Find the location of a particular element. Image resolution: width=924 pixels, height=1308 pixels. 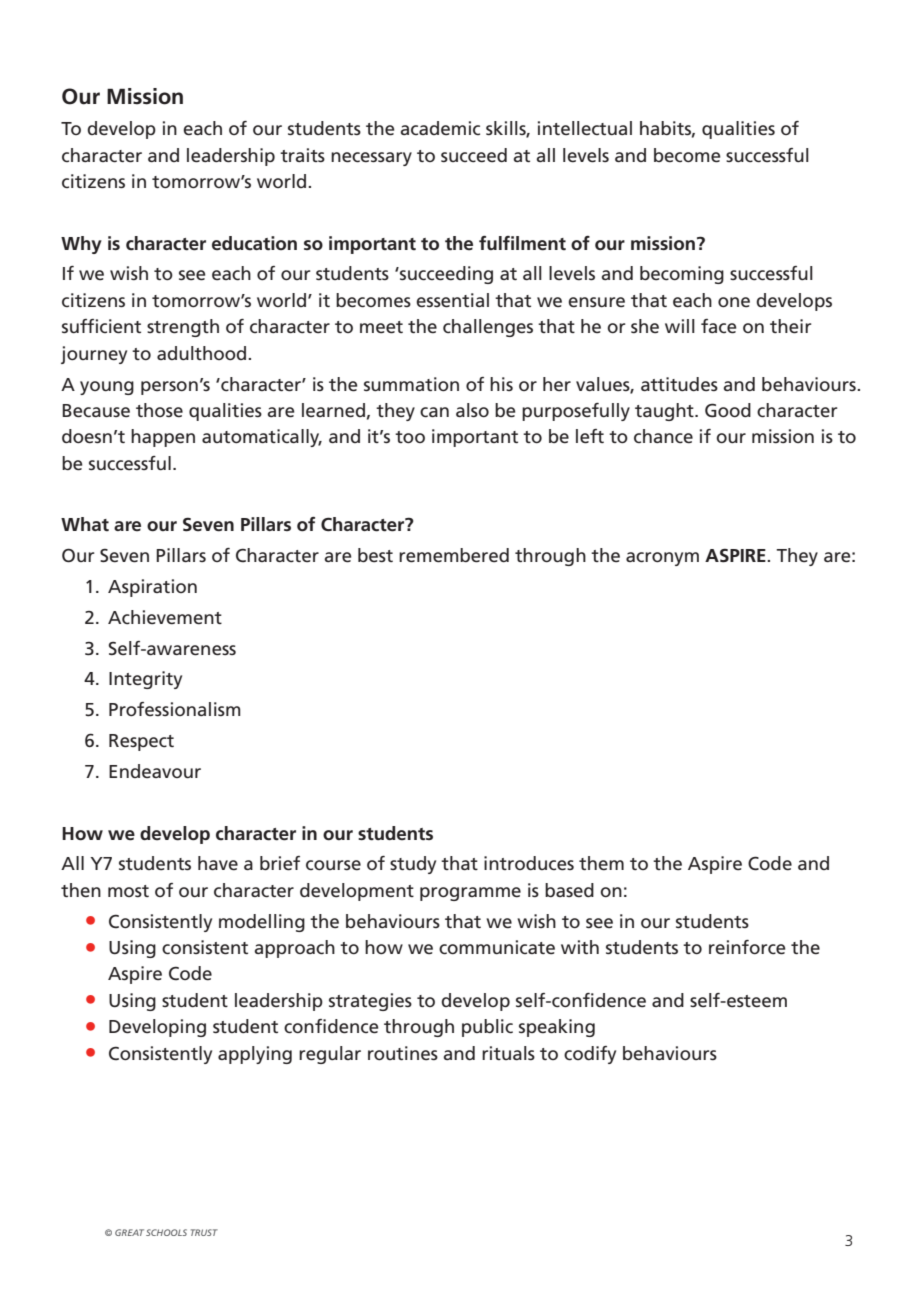

attitudes is located at coordinates (679, 384).
